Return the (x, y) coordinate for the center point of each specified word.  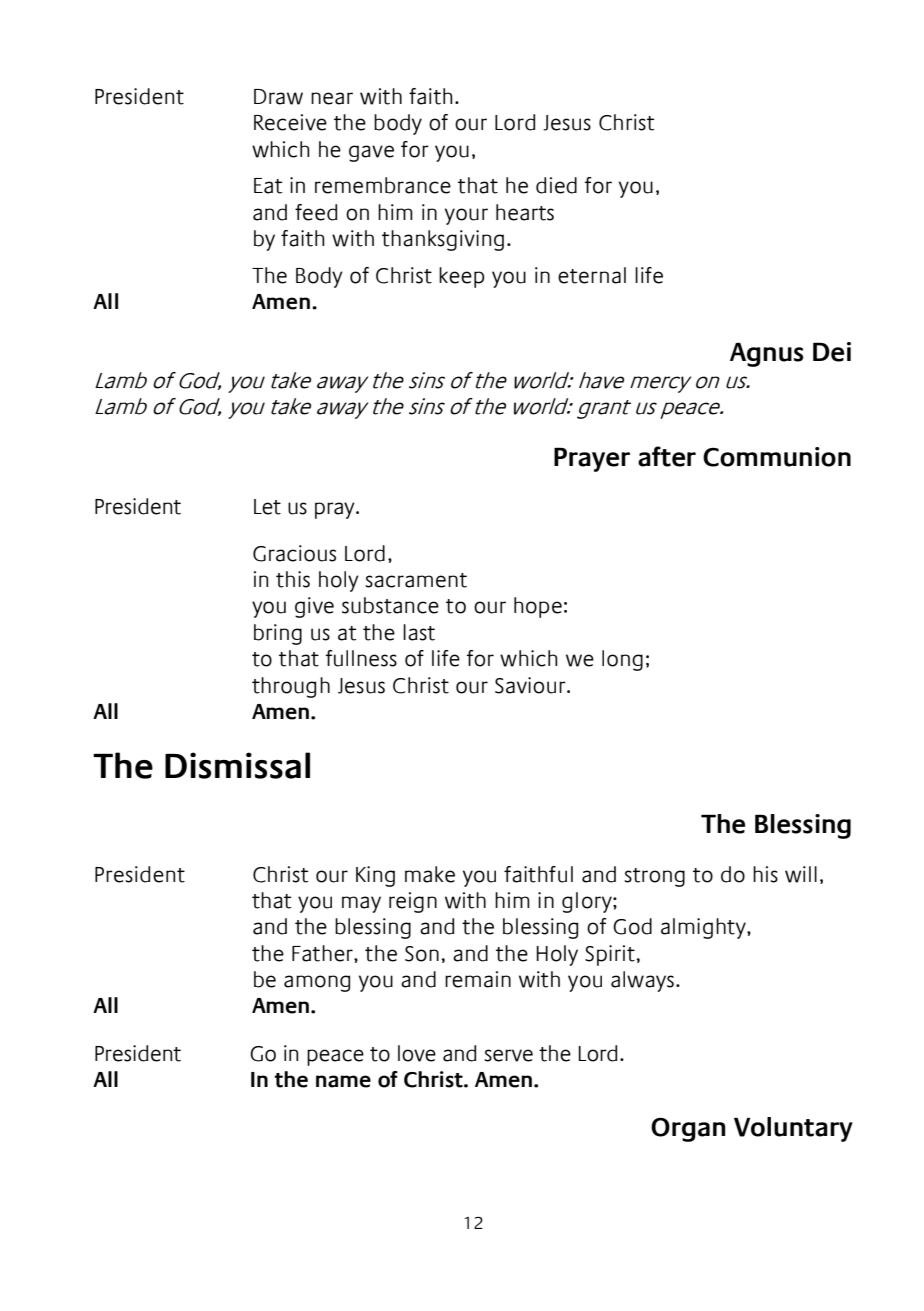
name (343, 1081)
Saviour (531, 685)
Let (267, 507)
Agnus (766, 354)
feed (316, 212)
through (291, 687)
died (556, 185)
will (801, 874)
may (361, 904)
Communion (777, 457)
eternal (592, 275)
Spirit (610, 955)
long (622, 660)
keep (462, 277)
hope (538, 607)
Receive (290, 122)
